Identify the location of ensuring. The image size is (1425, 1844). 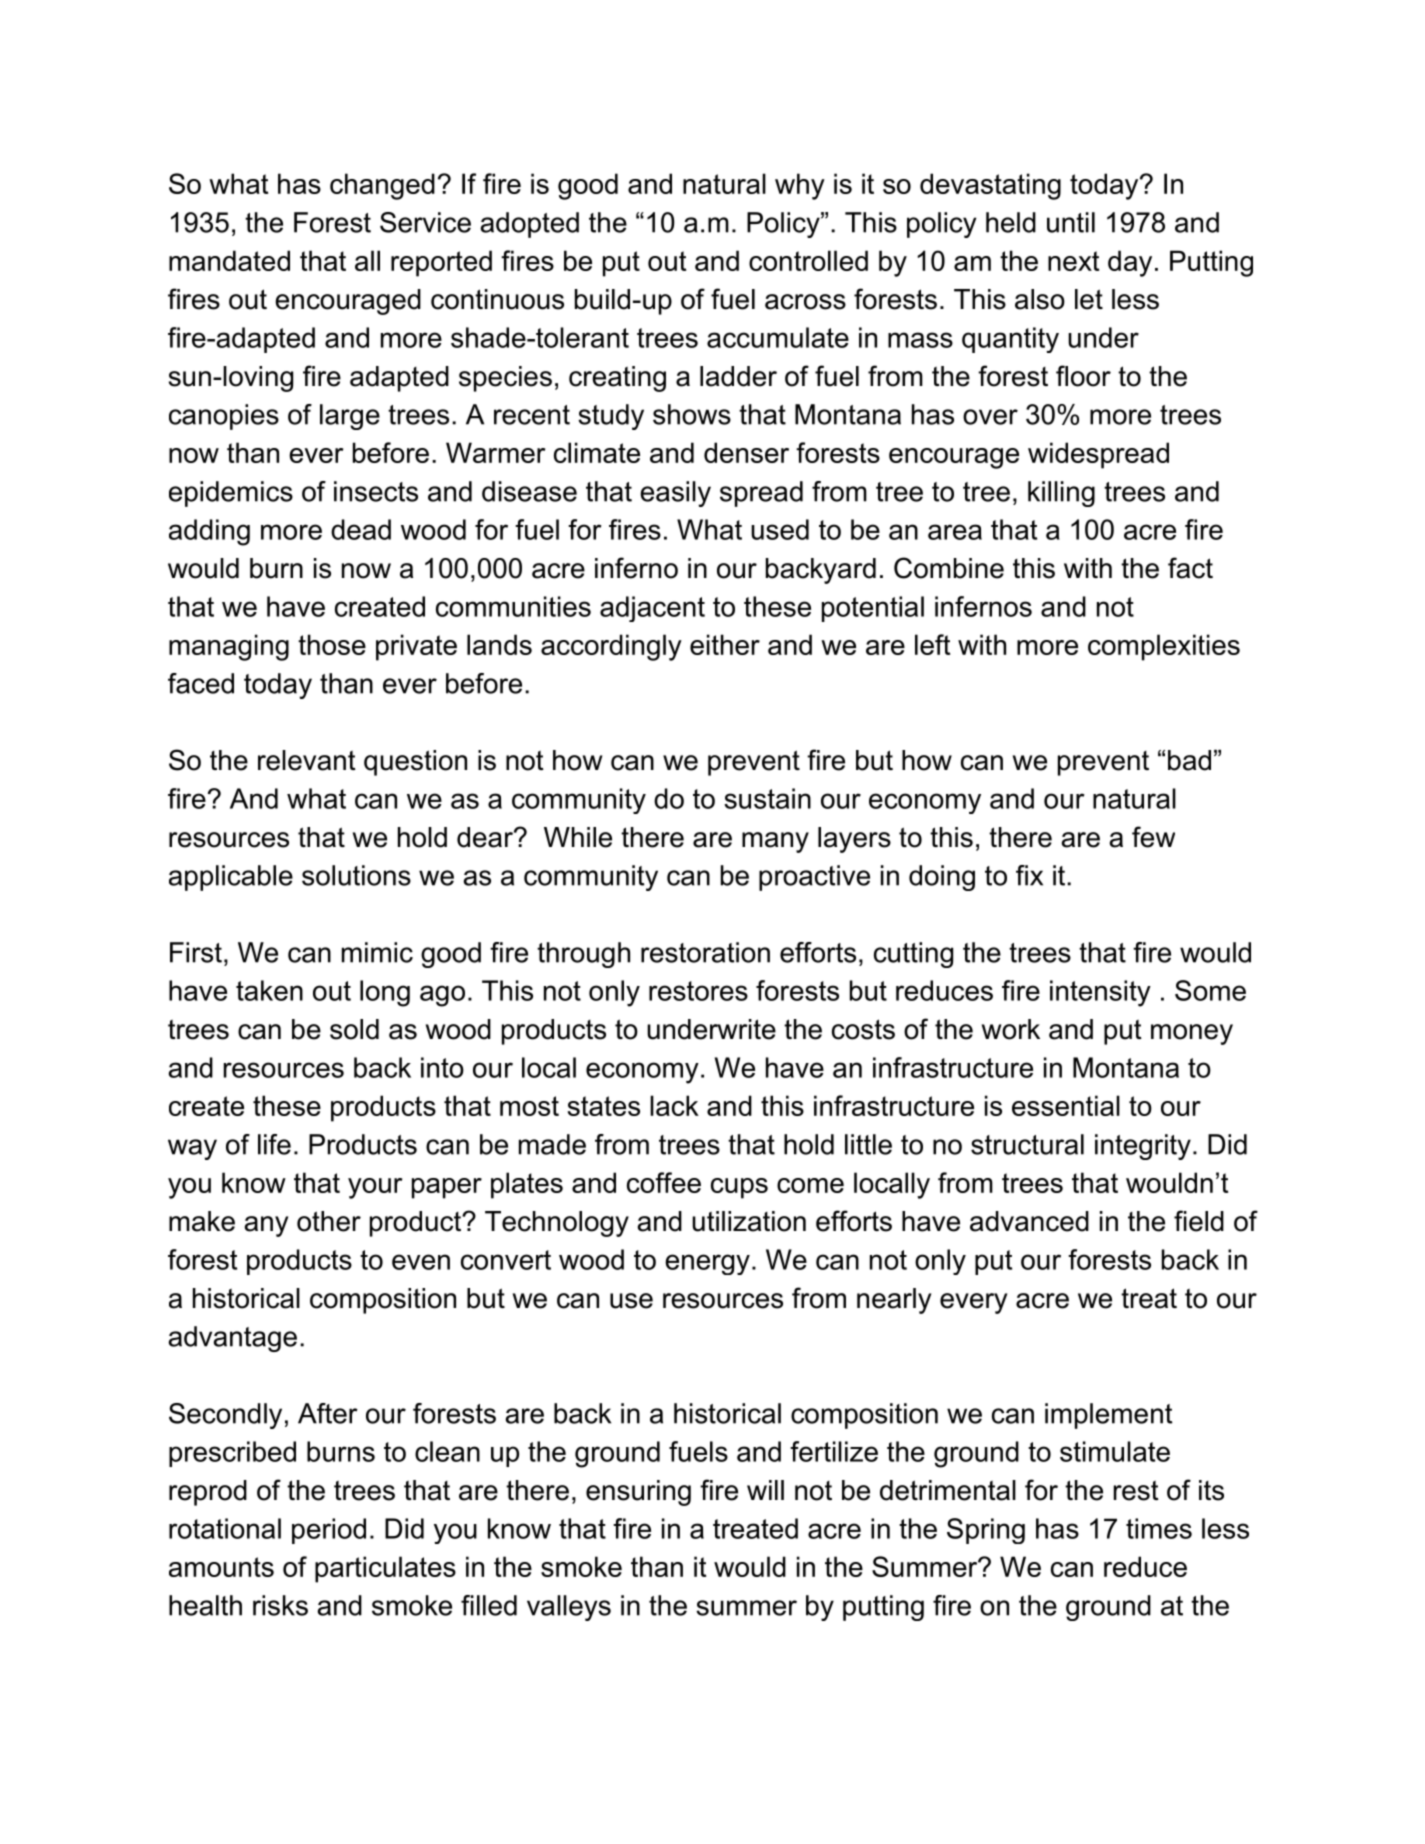
(638, 1493).
